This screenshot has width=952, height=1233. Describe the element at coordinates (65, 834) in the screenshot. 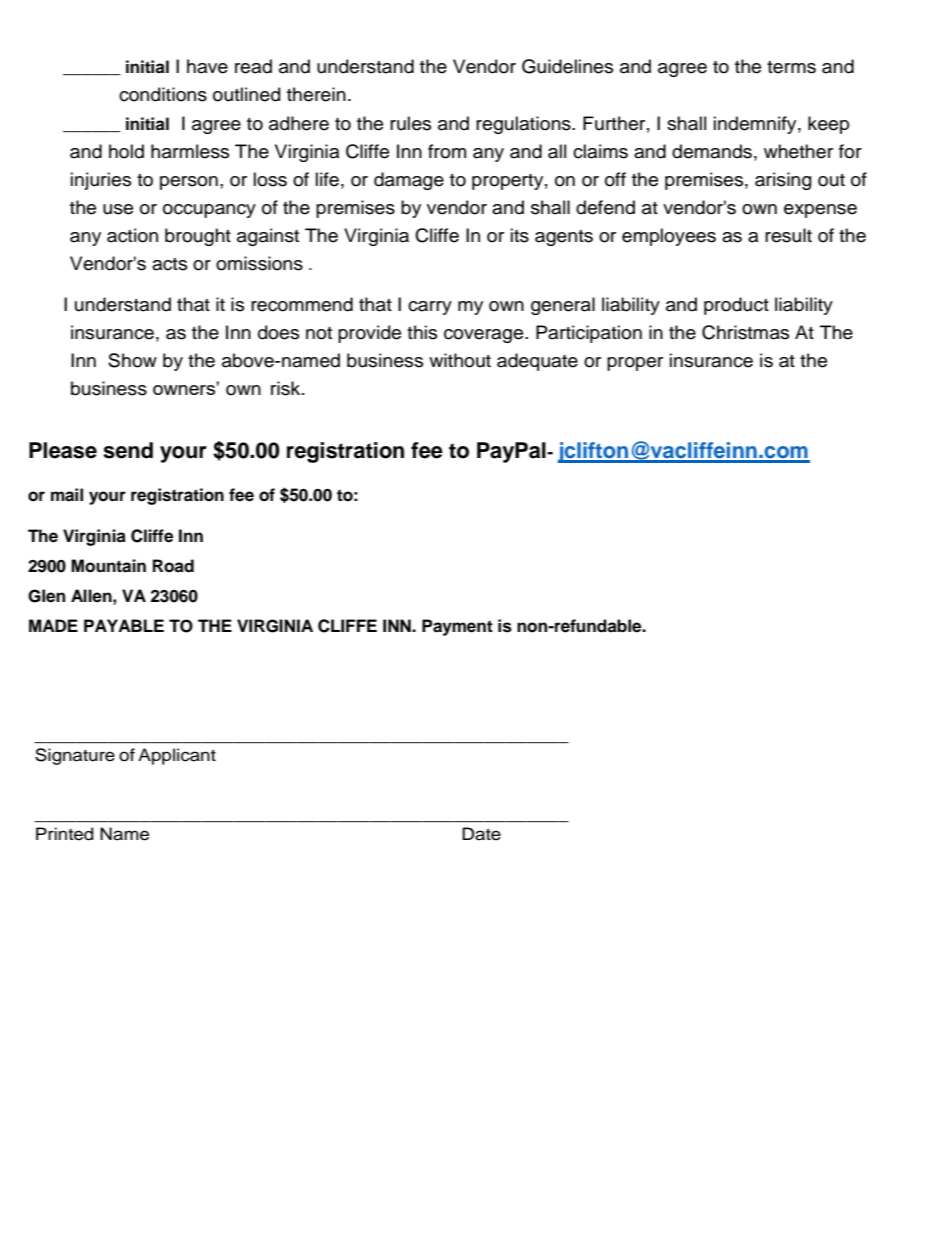

I see `Printed` at that location.
